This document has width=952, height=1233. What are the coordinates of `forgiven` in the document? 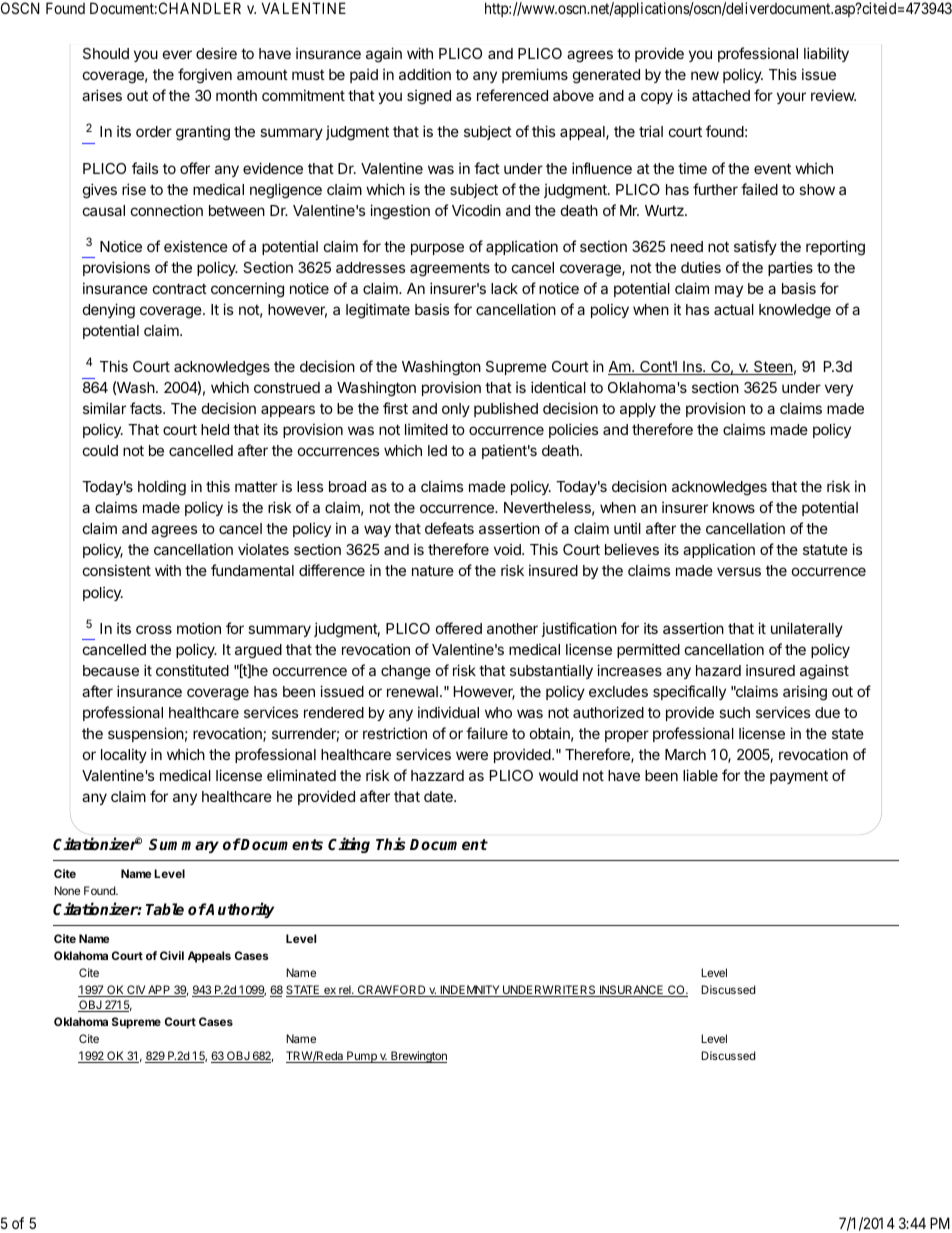 It's located at (205, 76).
